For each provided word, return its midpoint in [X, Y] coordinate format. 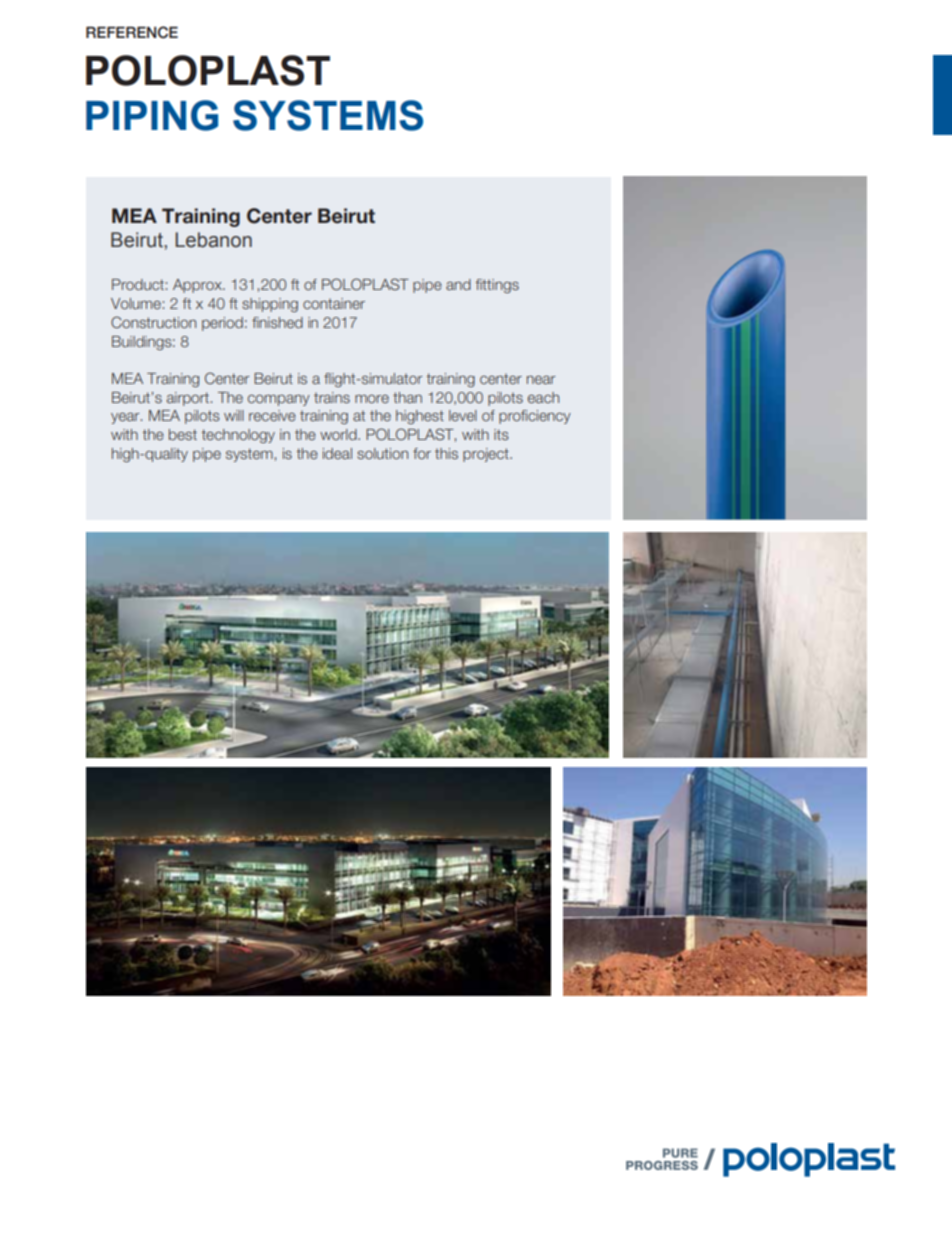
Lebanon [213, 240]
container [334, 303]
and [458, 284]
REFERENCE [132, 32]
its [501, 434]
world [339, 434]
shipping [270, 305]
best [183, 434]
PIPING [152, 115]
